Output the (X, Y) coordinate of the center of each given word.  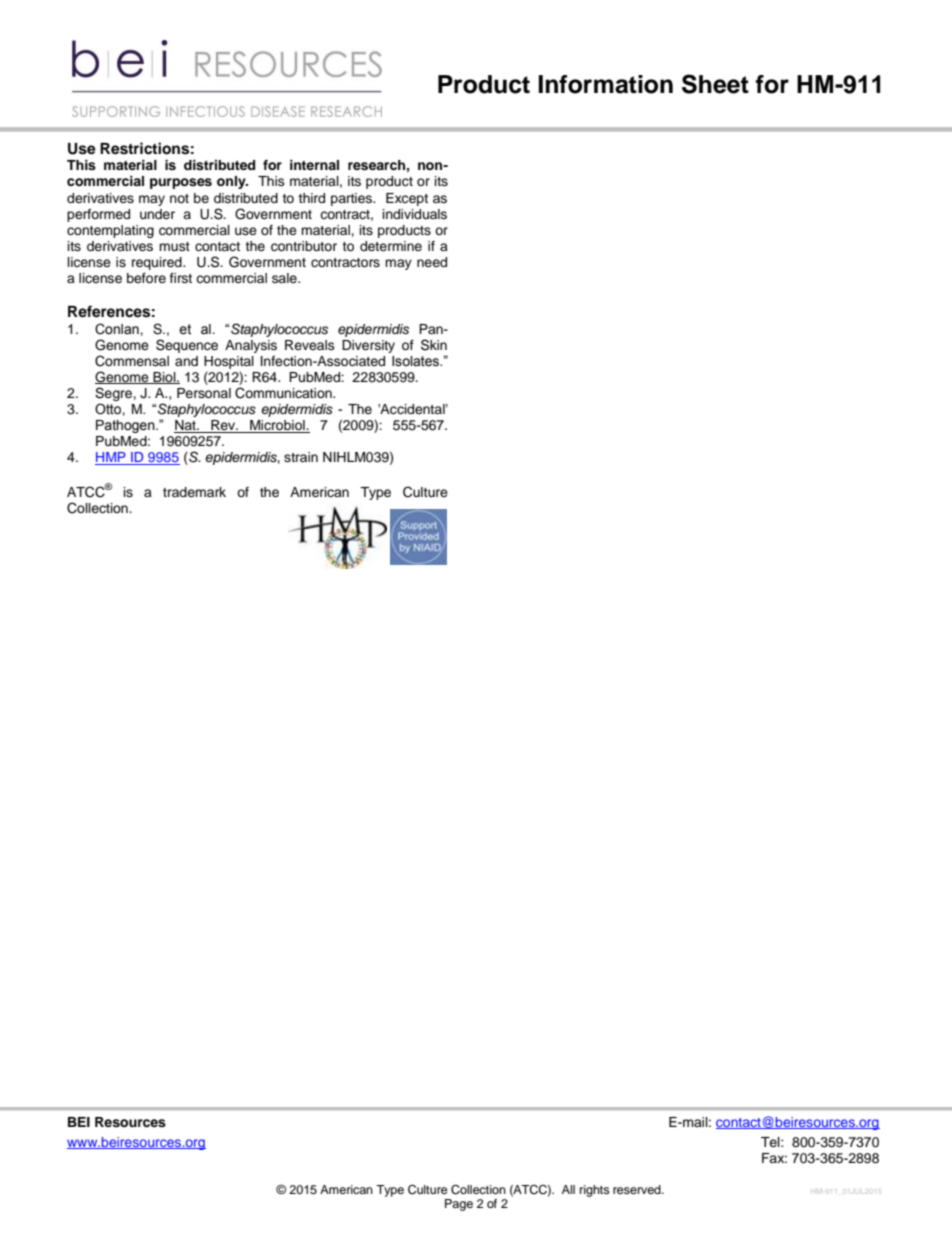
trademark (194, 492)
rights (595, 1191)
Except (407, 199)
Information (605, 84)
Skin (434, 345)
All (568, 1189)
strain (301, 457)
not (179, 198)
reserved (638, 1189)
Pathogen (126, 426)
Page (459, 1205)
